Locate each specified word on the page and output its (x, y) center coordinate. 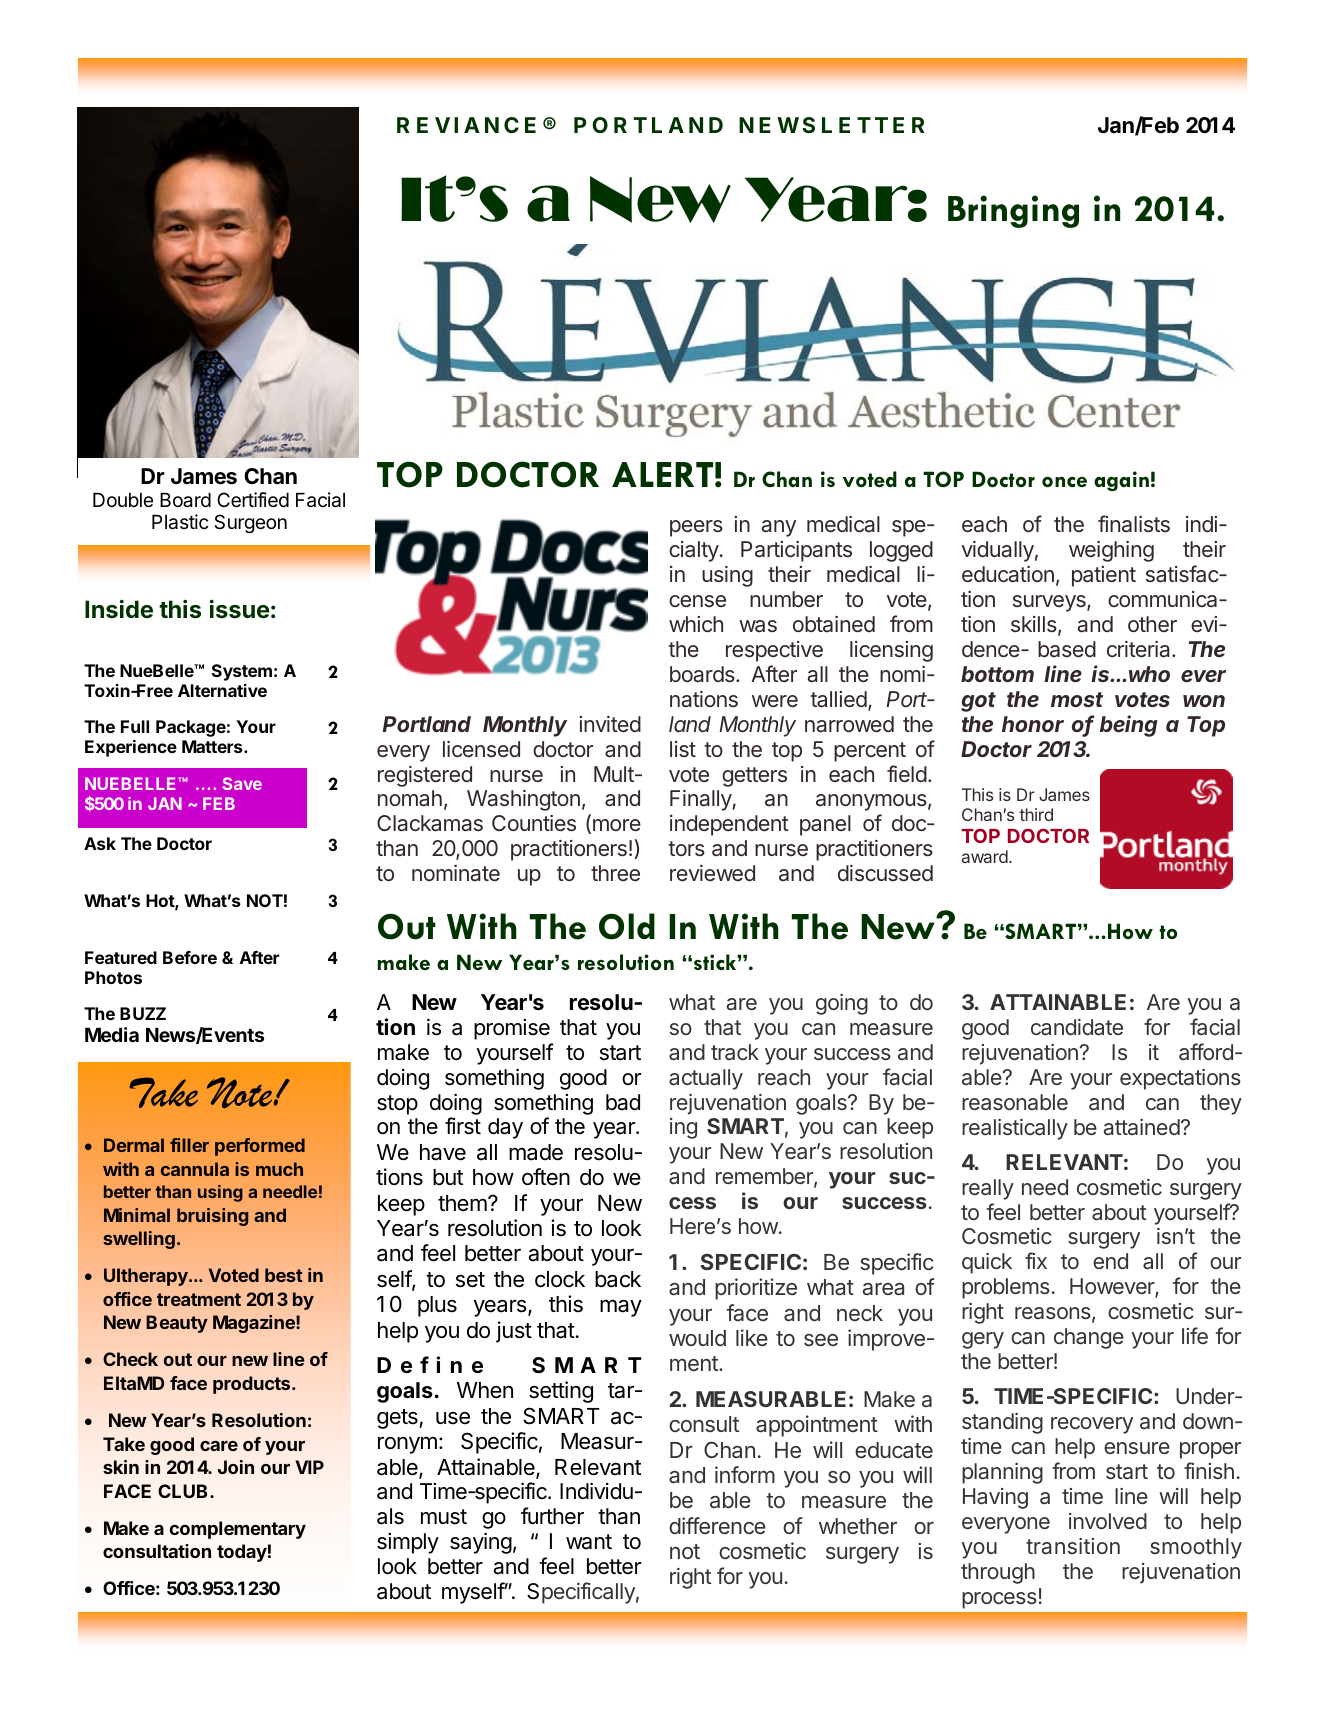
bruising (212, 1217)
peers (696, 528)
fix (1036, 1260)
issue (240, 609)
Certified (253, 499)
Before (190, 957)
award (986, 856)
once (1064, 482)
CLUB (184, 1491)
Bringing (1013, 211)
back (618, 1279)
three (615, 873)
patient (1104, 576)
